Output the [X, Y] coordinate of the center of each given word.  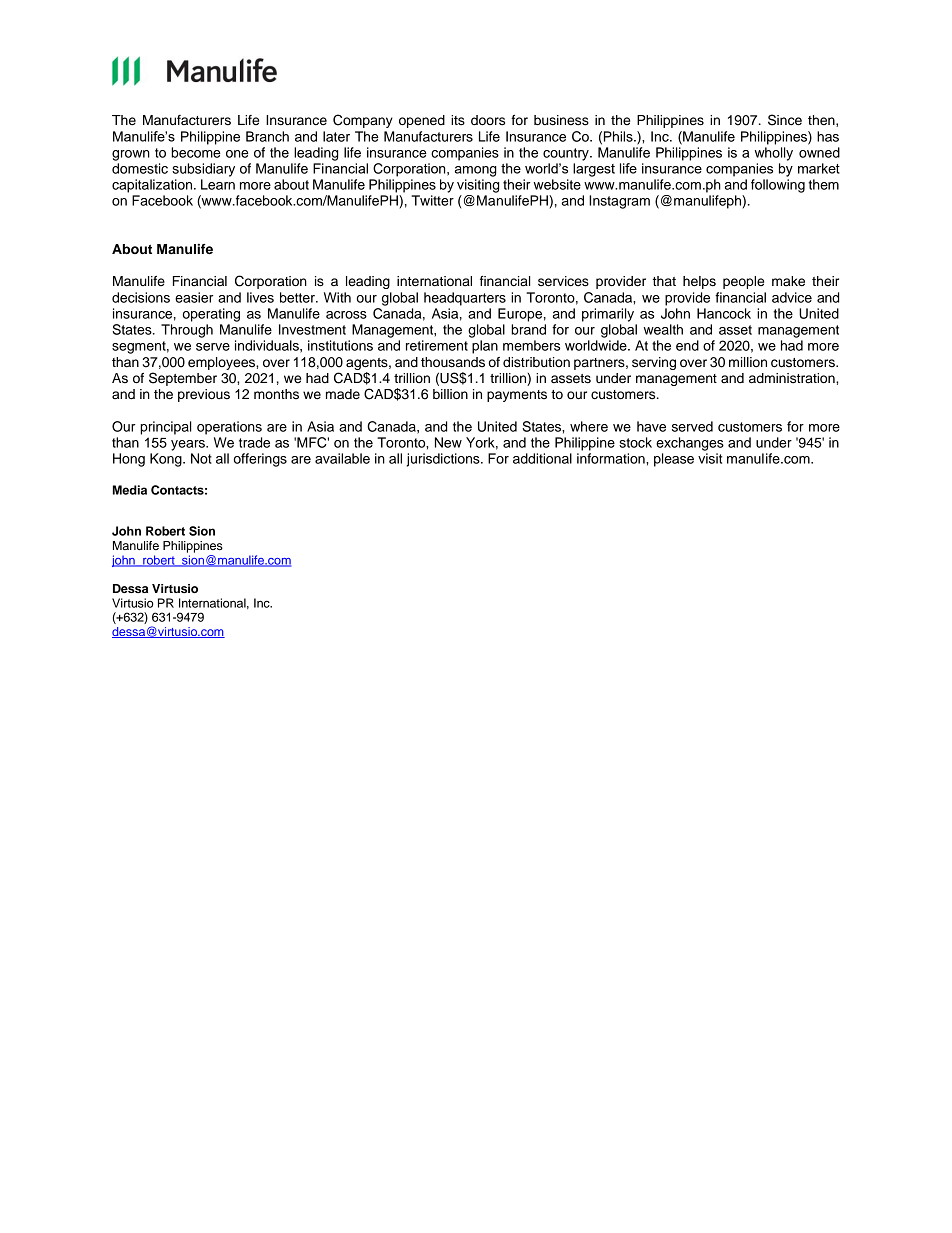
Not [201, 458]
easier [194, 297]
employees [222, 363]
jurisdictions [444, 460]
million [748, 362]
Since [785, 120]
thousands [453, 362]
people [743, 282]
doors [488, 120]
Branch [267, 136]
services [563, 281]
